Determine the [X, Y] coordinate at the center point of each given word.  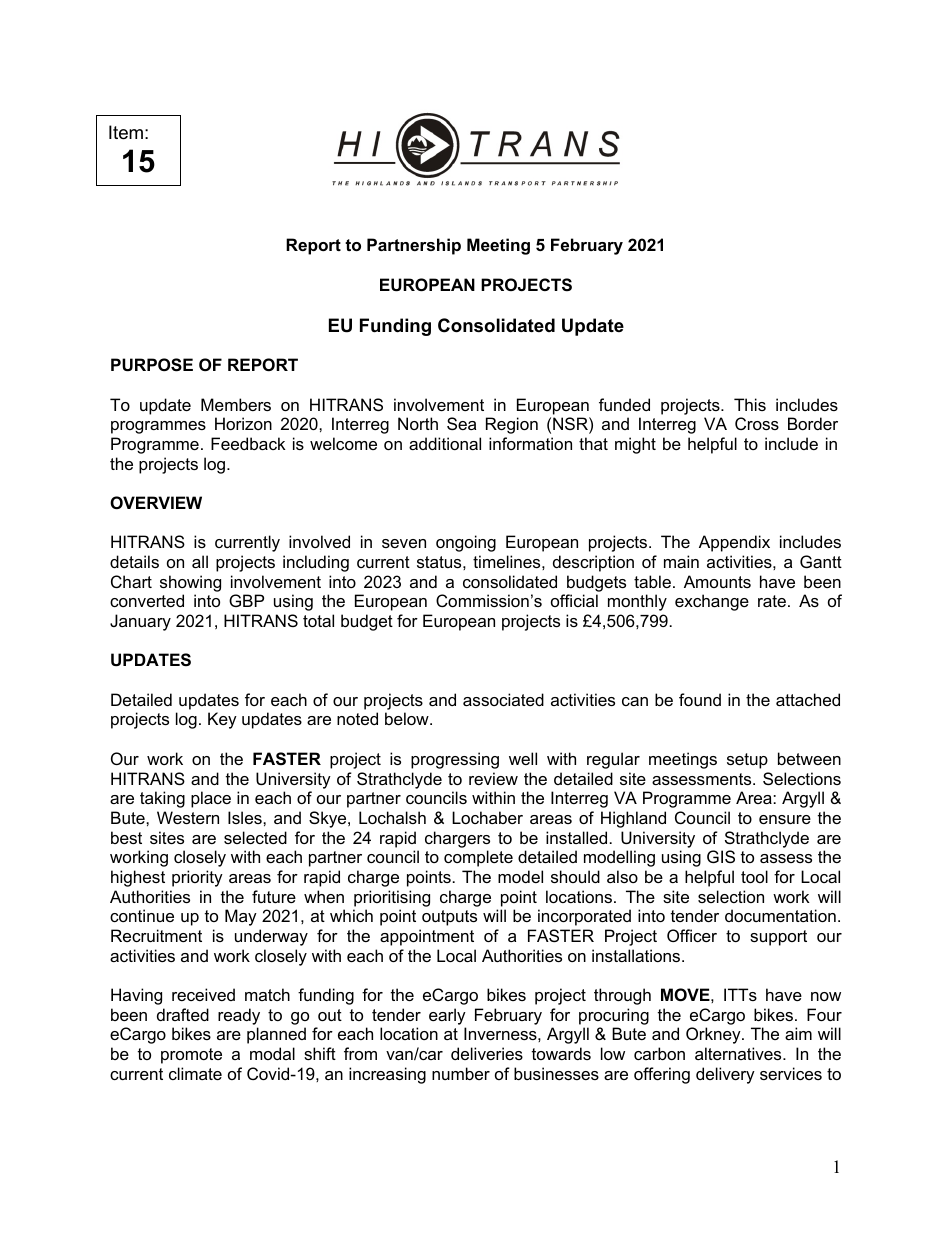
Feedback [248, 443]
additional [445, 443]
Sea [461, 423]
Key [222, 720]
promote [191, 1056]
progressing [455, 760]
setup [747, 761]
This [750, 404]
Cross [757, 423]
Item [126, 132]
